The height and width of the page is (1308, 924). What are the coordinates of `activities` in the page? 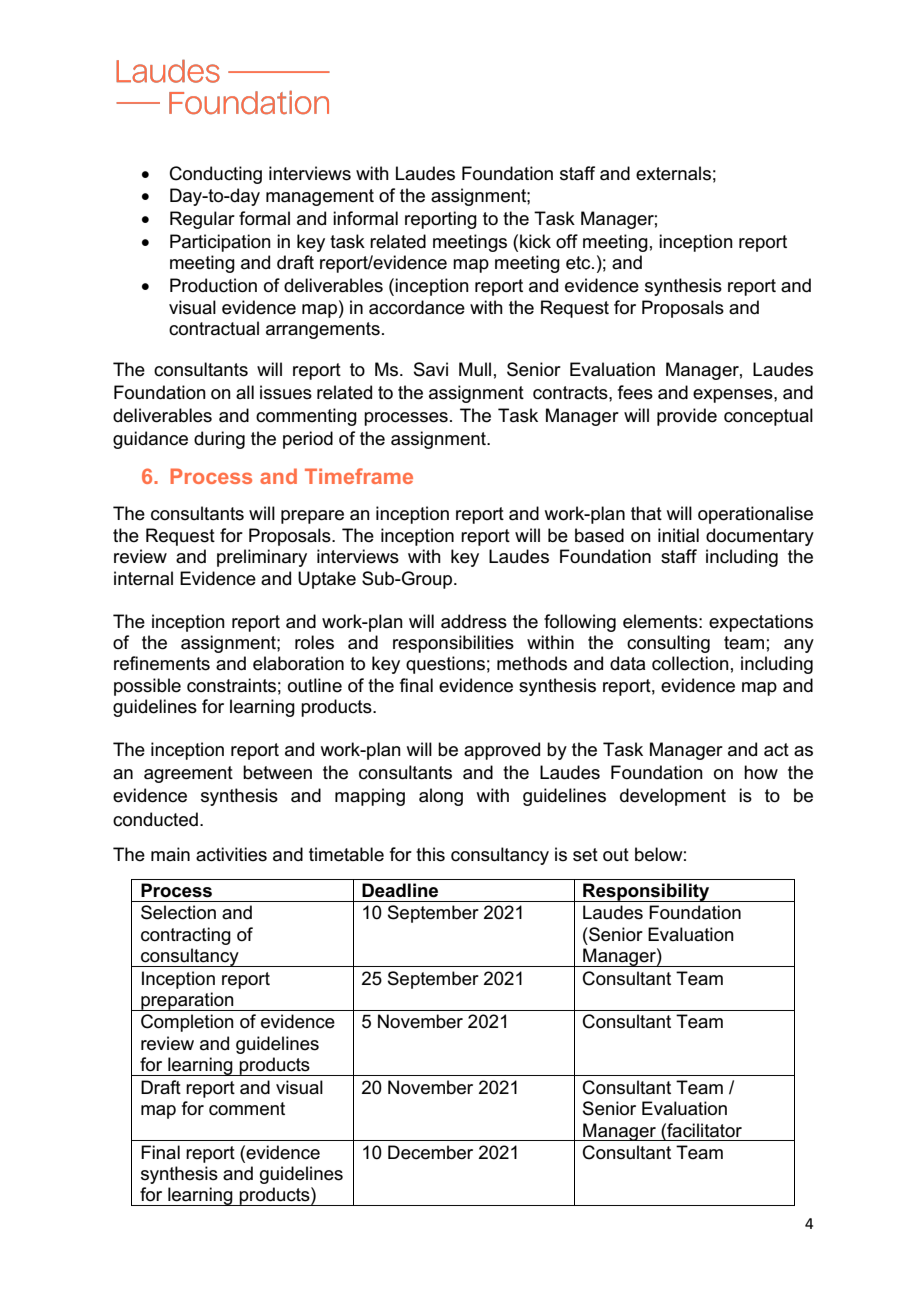 It's located at (231, 854).
